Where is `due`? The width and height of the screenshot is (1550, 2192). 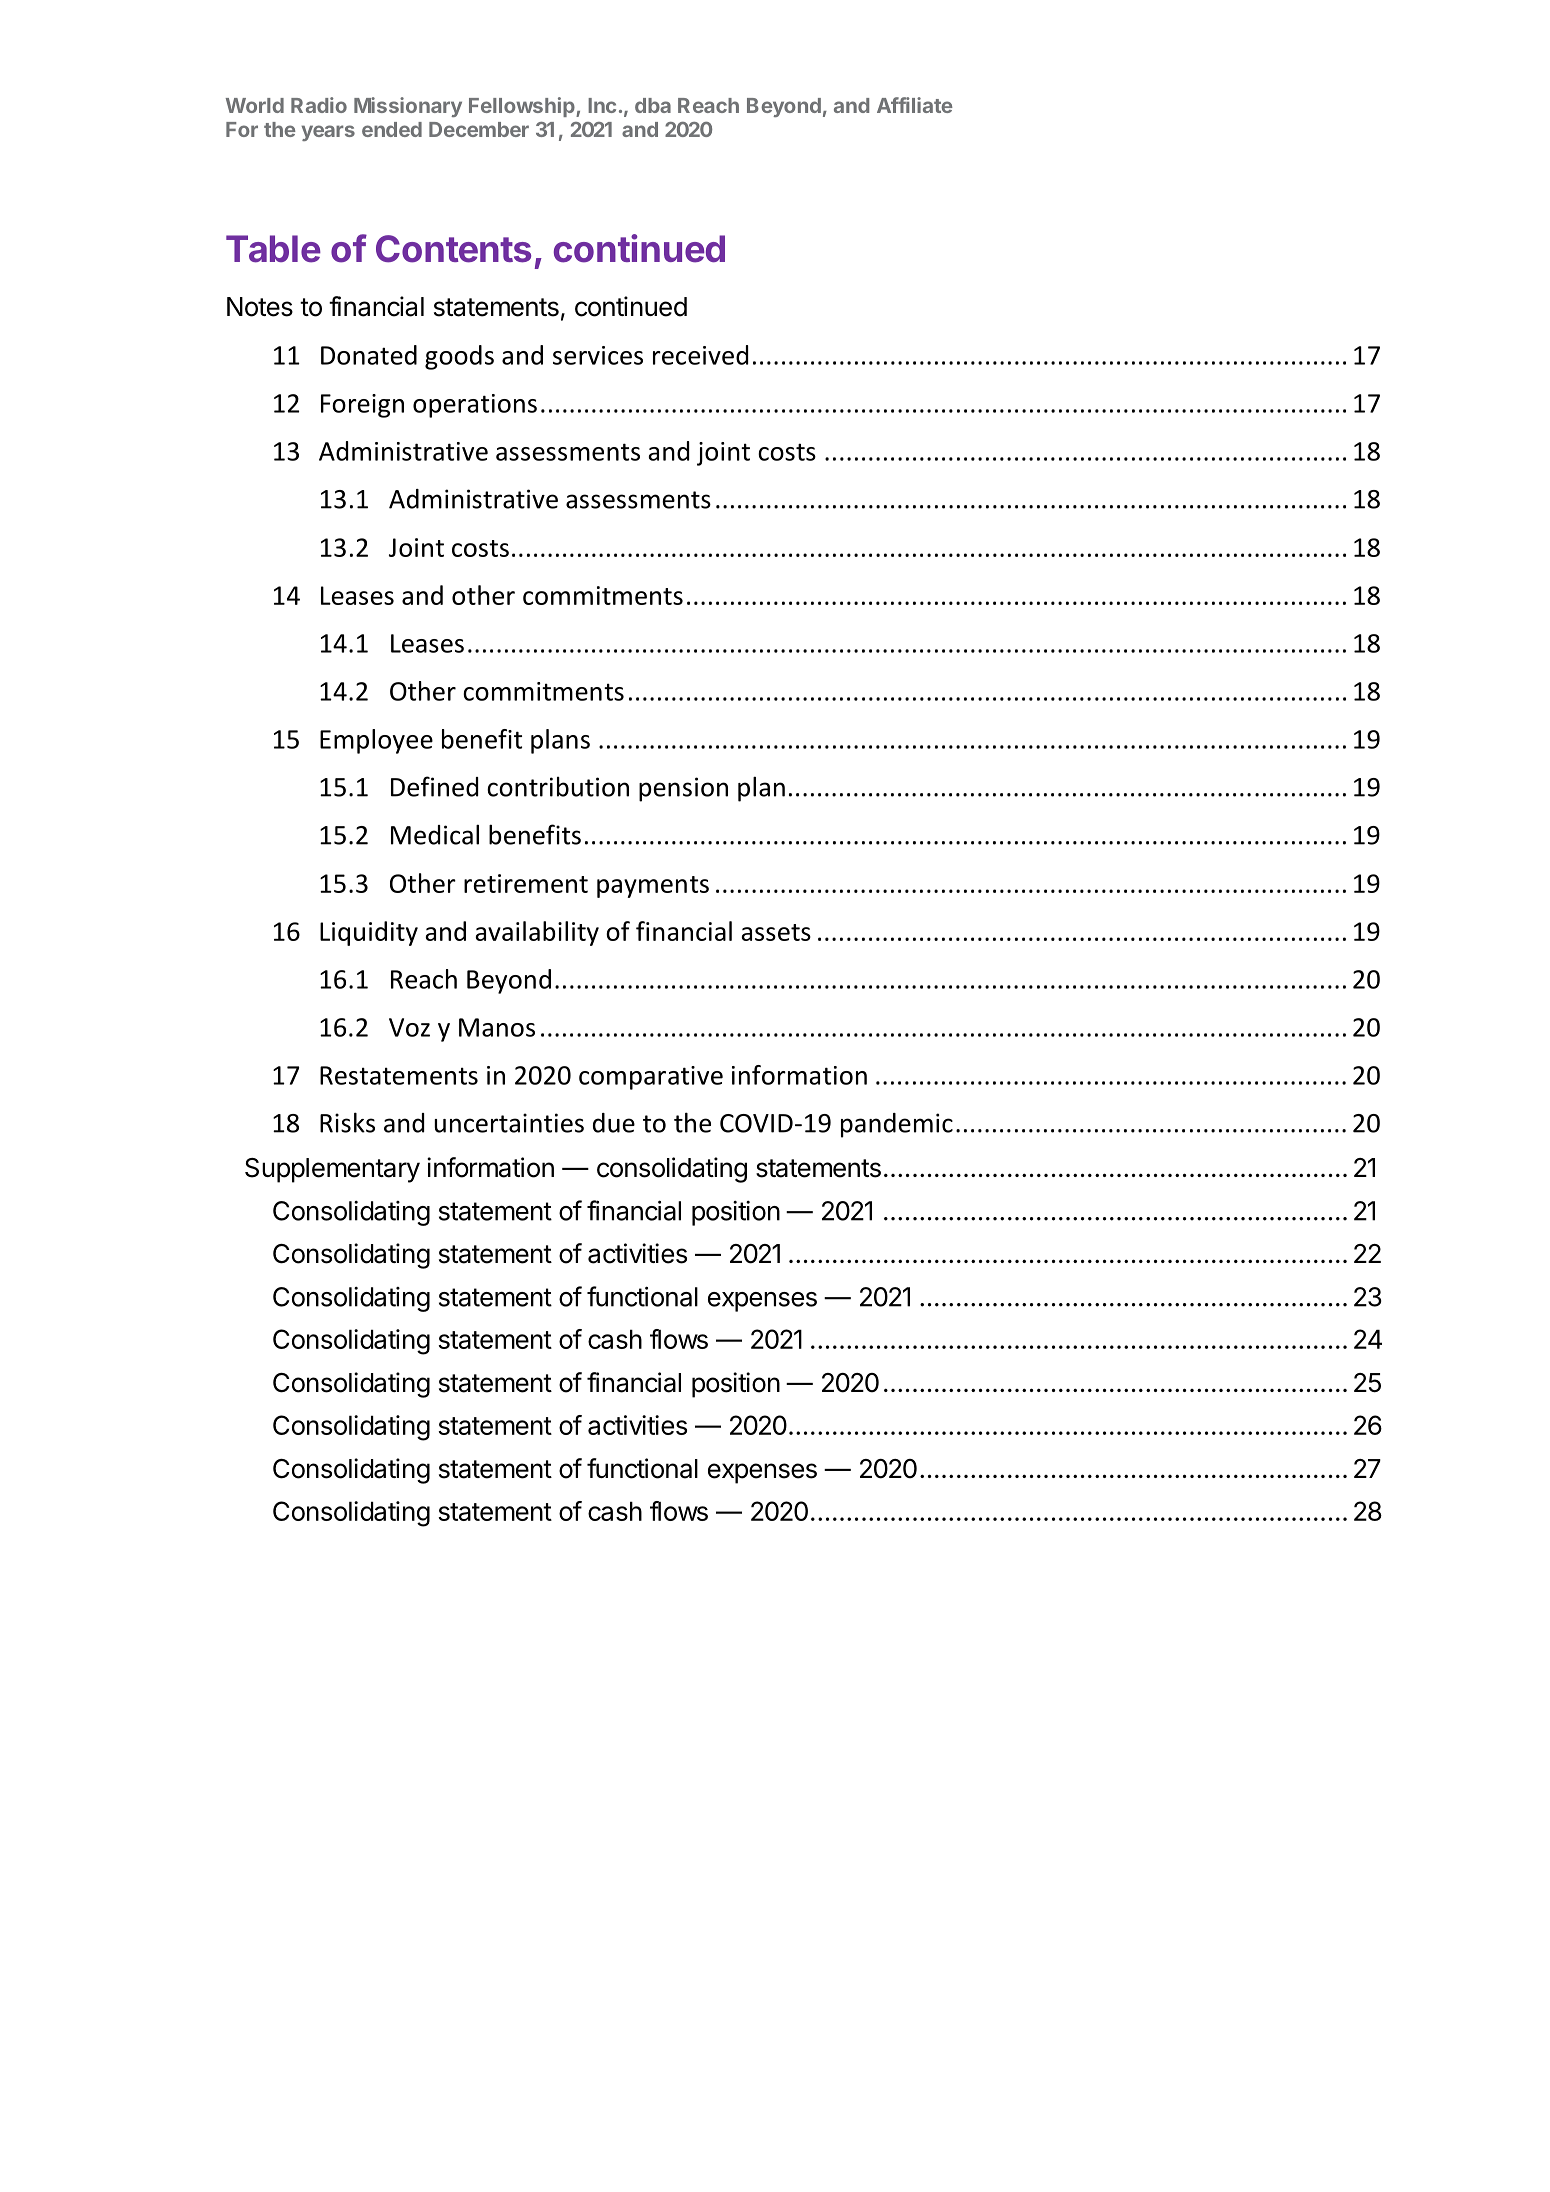
due is located at coordinates (614, 1123).
